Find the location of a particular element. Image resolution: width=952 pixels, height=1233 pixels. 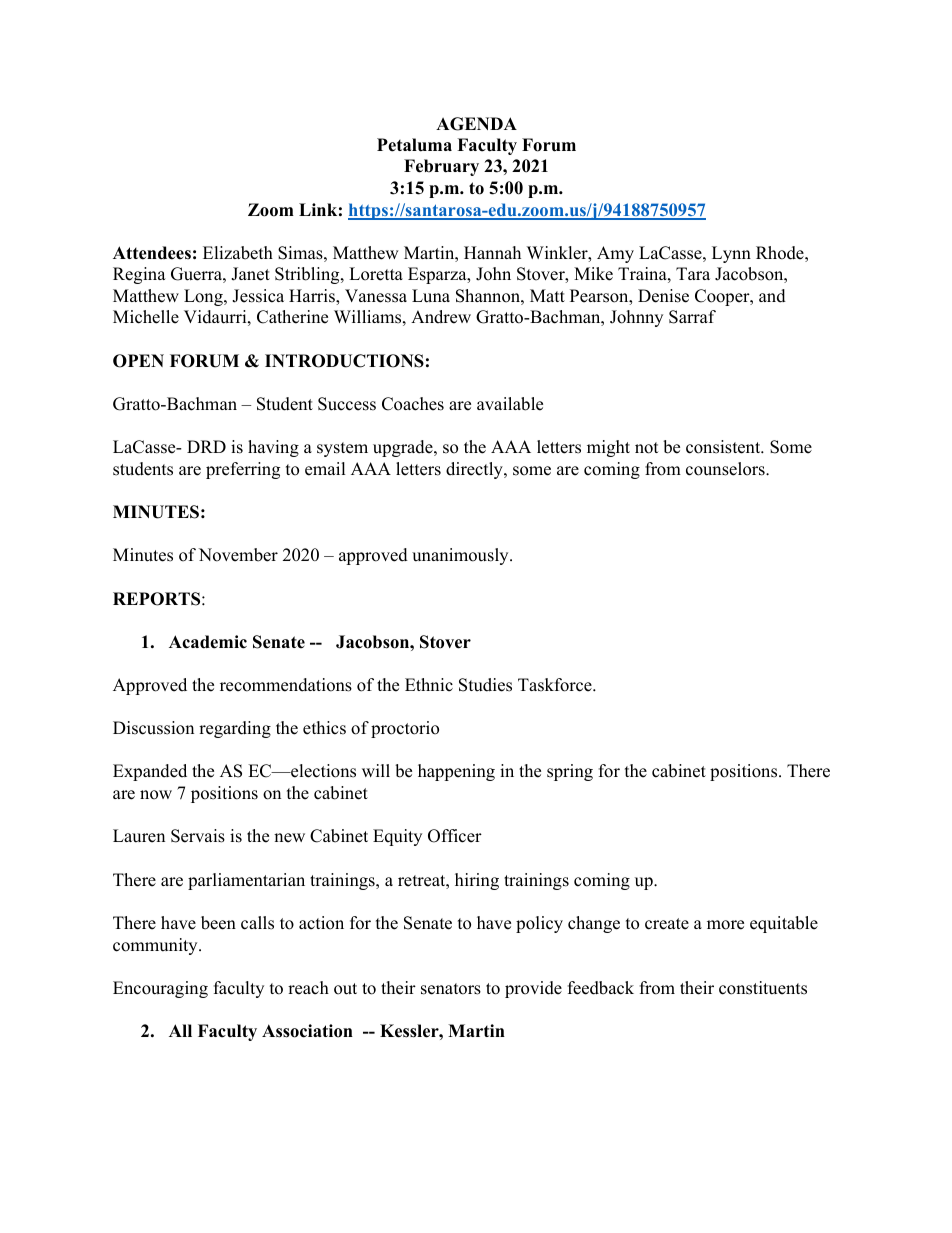

Lynn is located at coordinates (731, 254).
